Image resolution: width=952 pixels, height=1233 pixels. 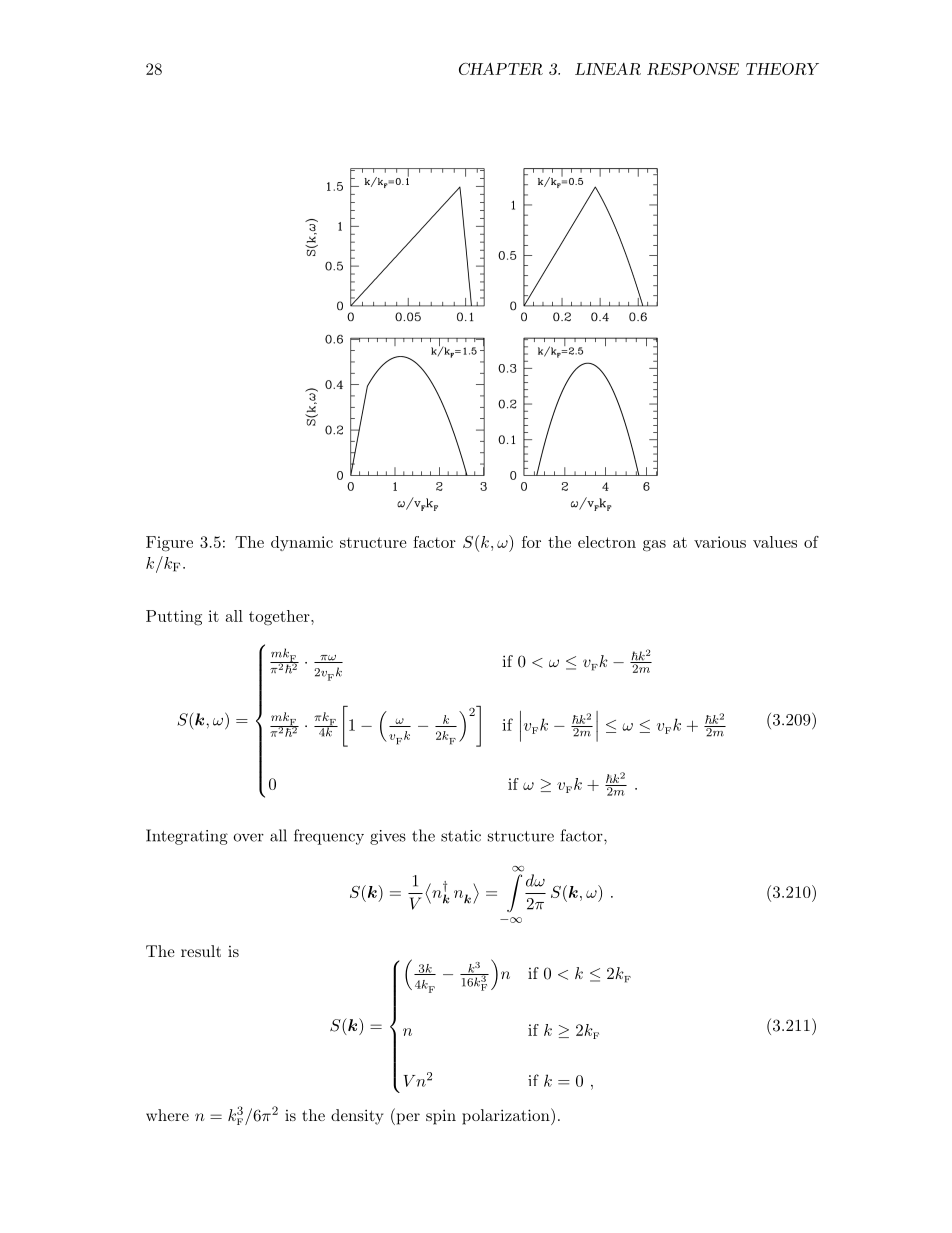 What do you see at coordinates (388, 837) in the page?
I see `gives` at bounding box center [388, 837].
